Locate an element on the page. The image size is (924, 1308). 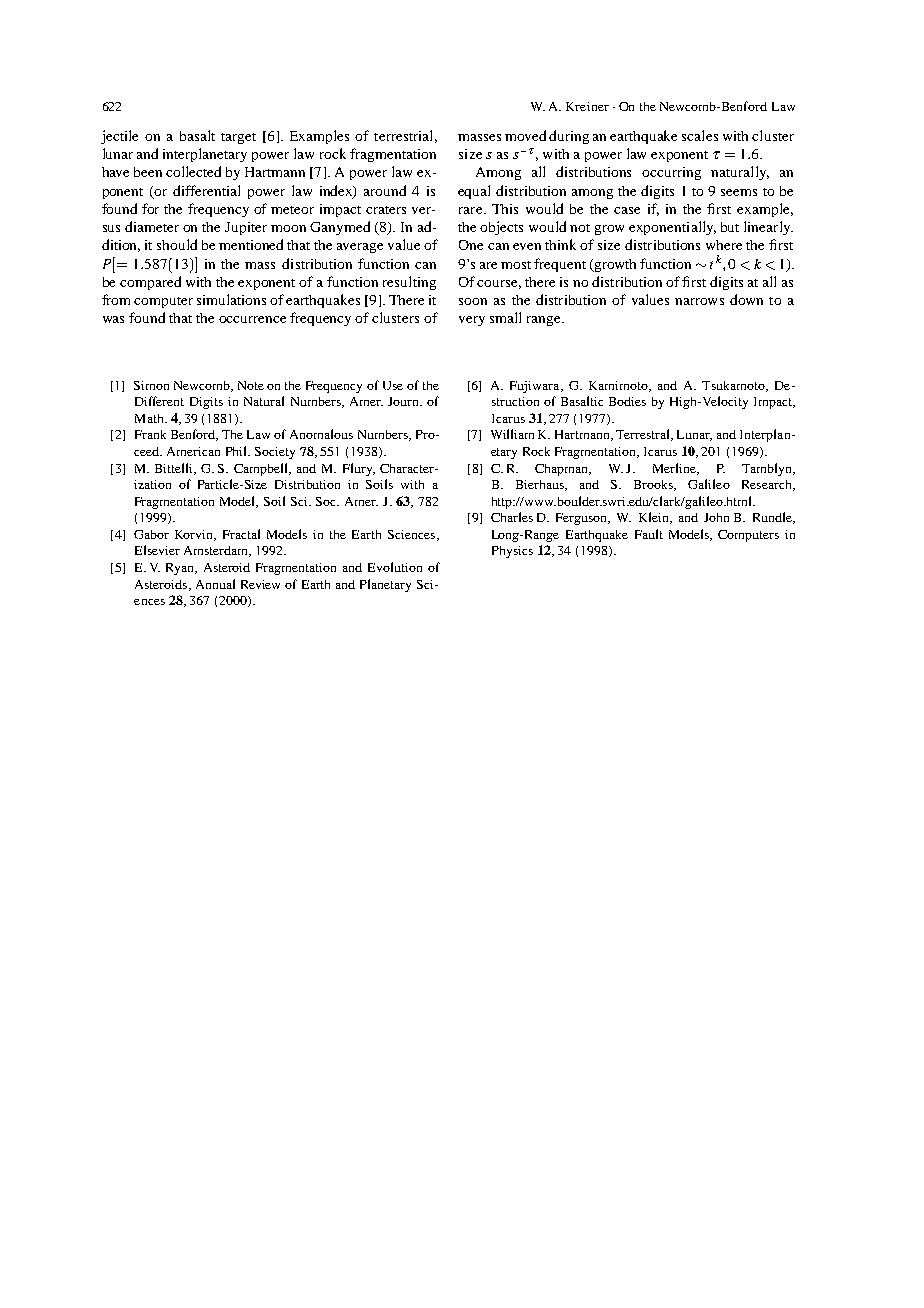
objects is located at coordinates (501, 228).
